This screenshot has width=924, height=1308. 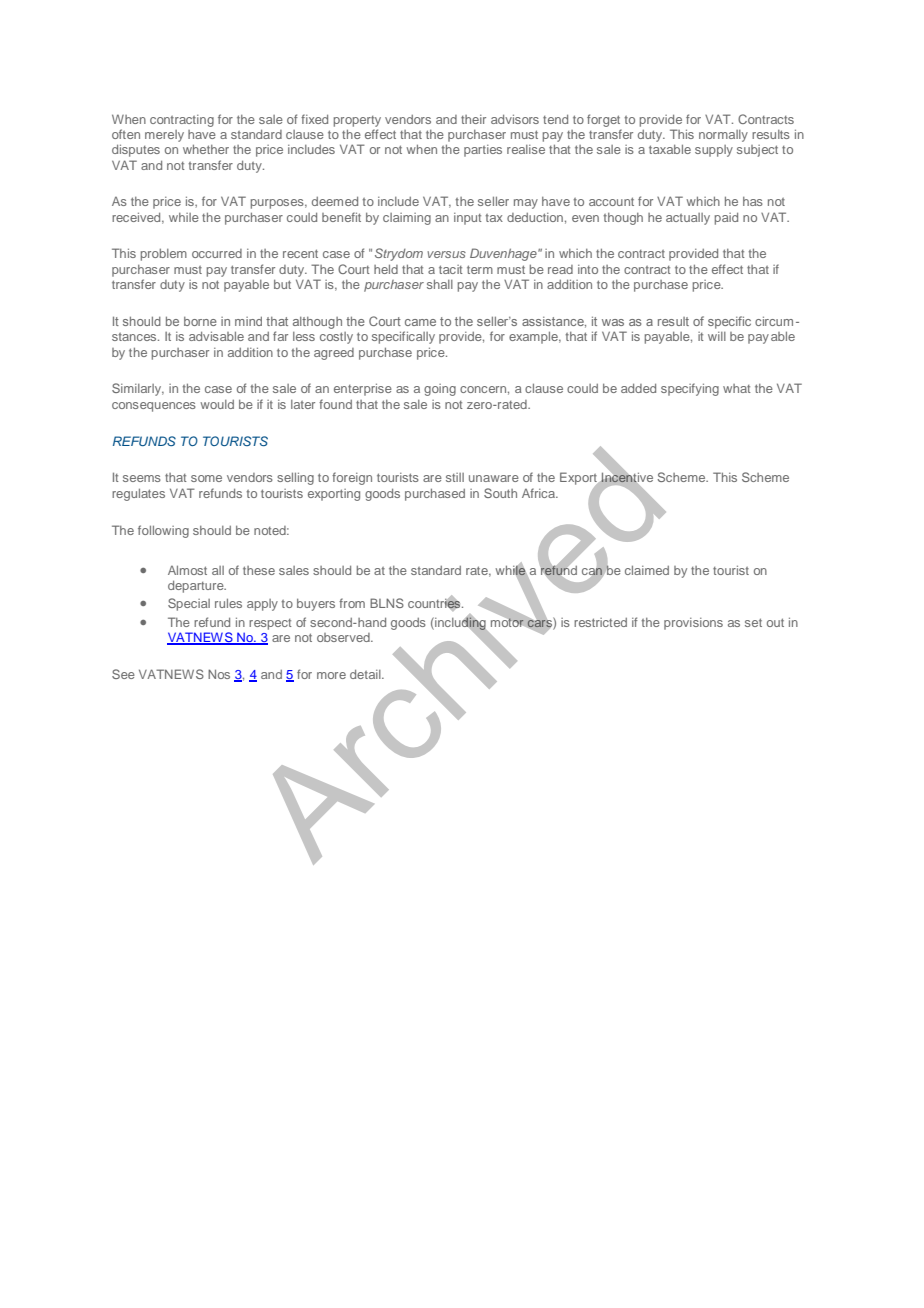 What do you see at coordinates (217, 404) in the screenshot?
I see `would` at bounding box center [217, 404].
